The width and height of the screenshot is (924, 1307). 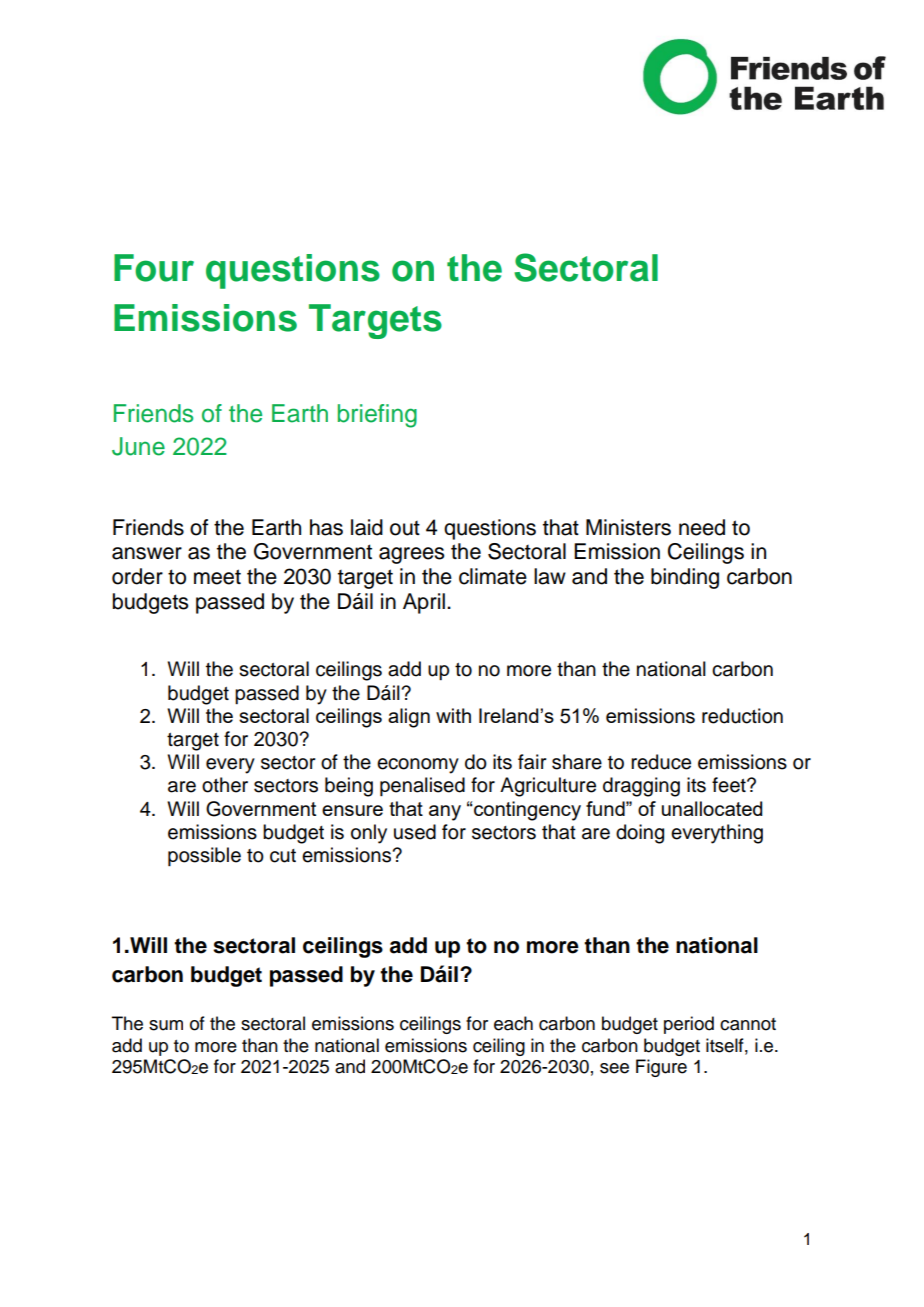 What do you see at coordinates (166, 1025) in the screenshot?
I see `sum` at bounding box center [166, 1025].
